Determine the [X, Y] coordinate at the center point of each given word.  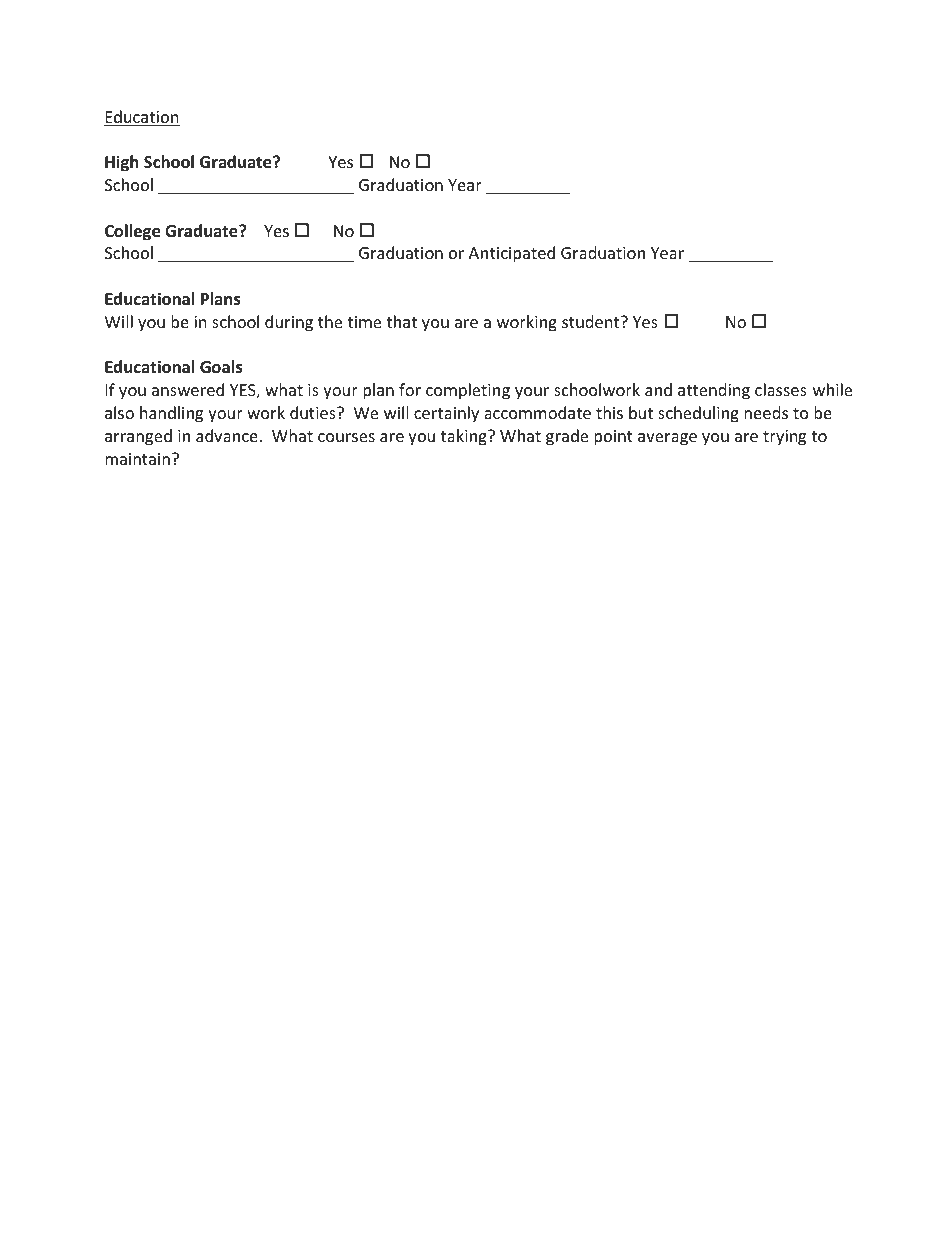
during [289, 323]
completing [468, 391]
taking [465, 437]
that [401, 321]
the [330, 321]
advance [227, 435]
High [121, 163]
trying [784, 438]
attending [714, 391]
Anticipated [512, 254]
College [132, 232]
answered [188, 389]
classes [781, 389]
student [592, 321]
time [364, 322]
